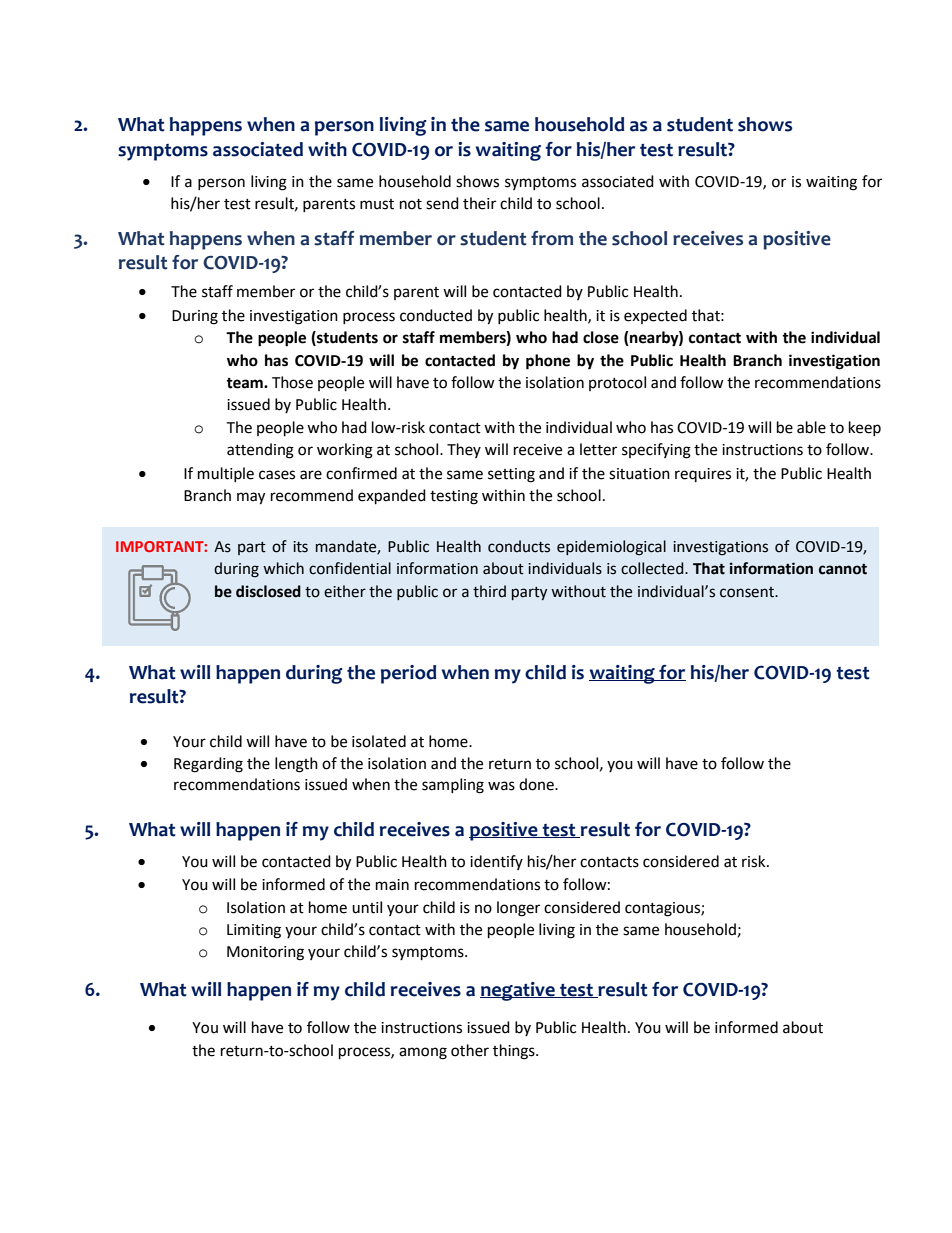  Describe the element at coordinates (345, 591) in the screenshot. I see `either` at that location.
